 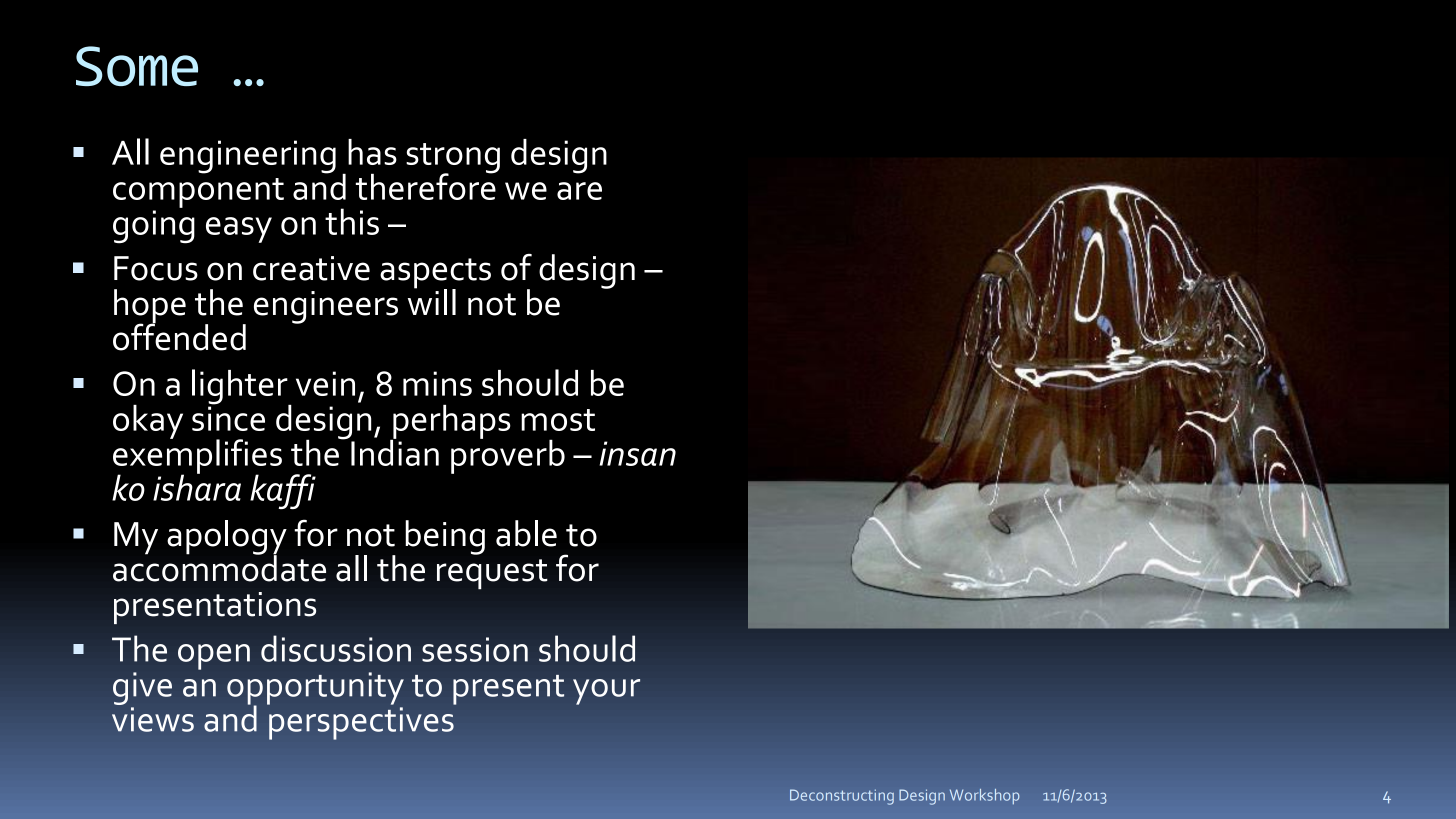 I want to click on are, so click(x=579, y=191).
